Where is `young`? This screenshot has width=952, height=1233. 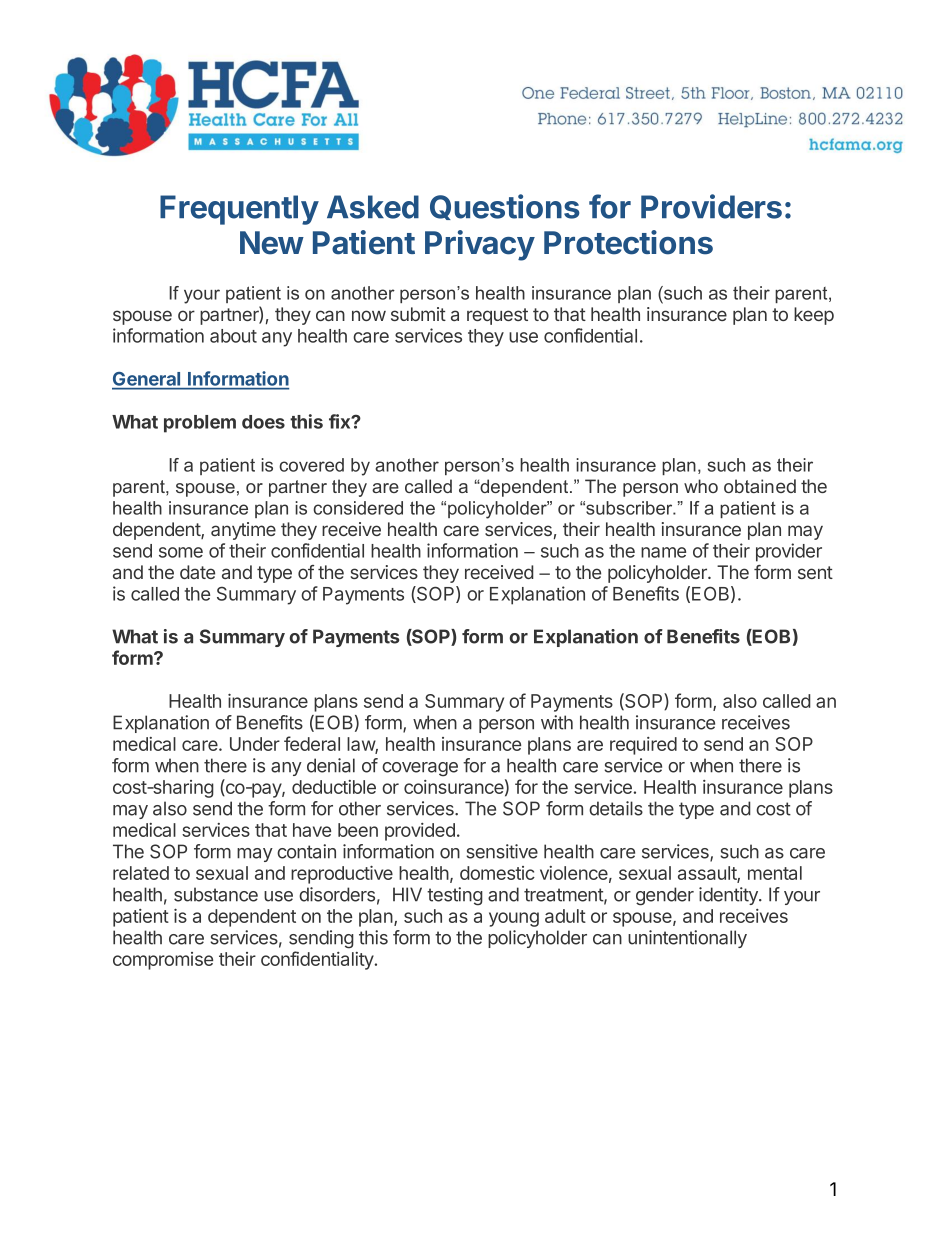
young is located at coordinates (514, 919).
